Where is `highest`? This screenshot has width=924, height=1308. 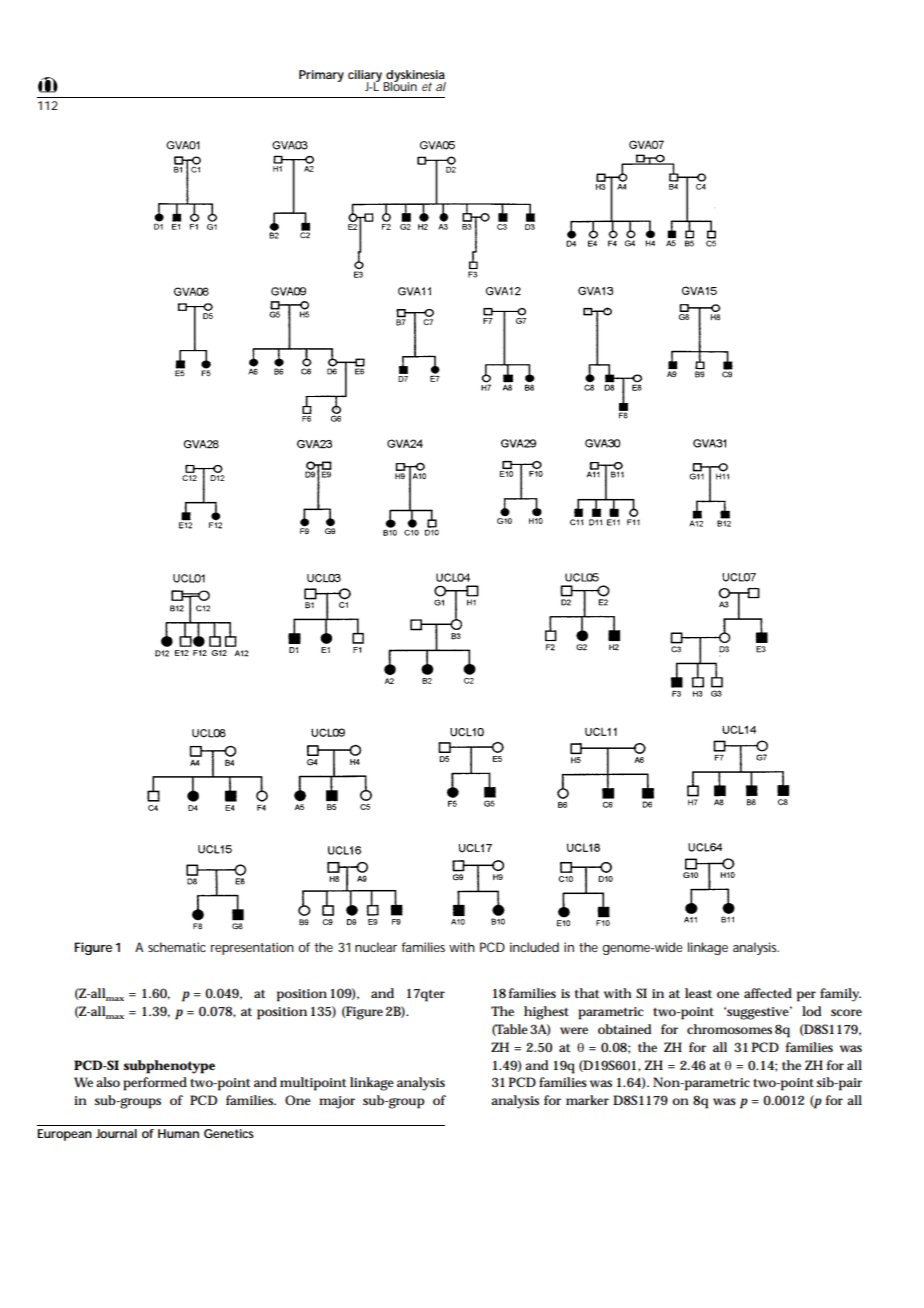
highest is located at coordinates (546, 1013).
